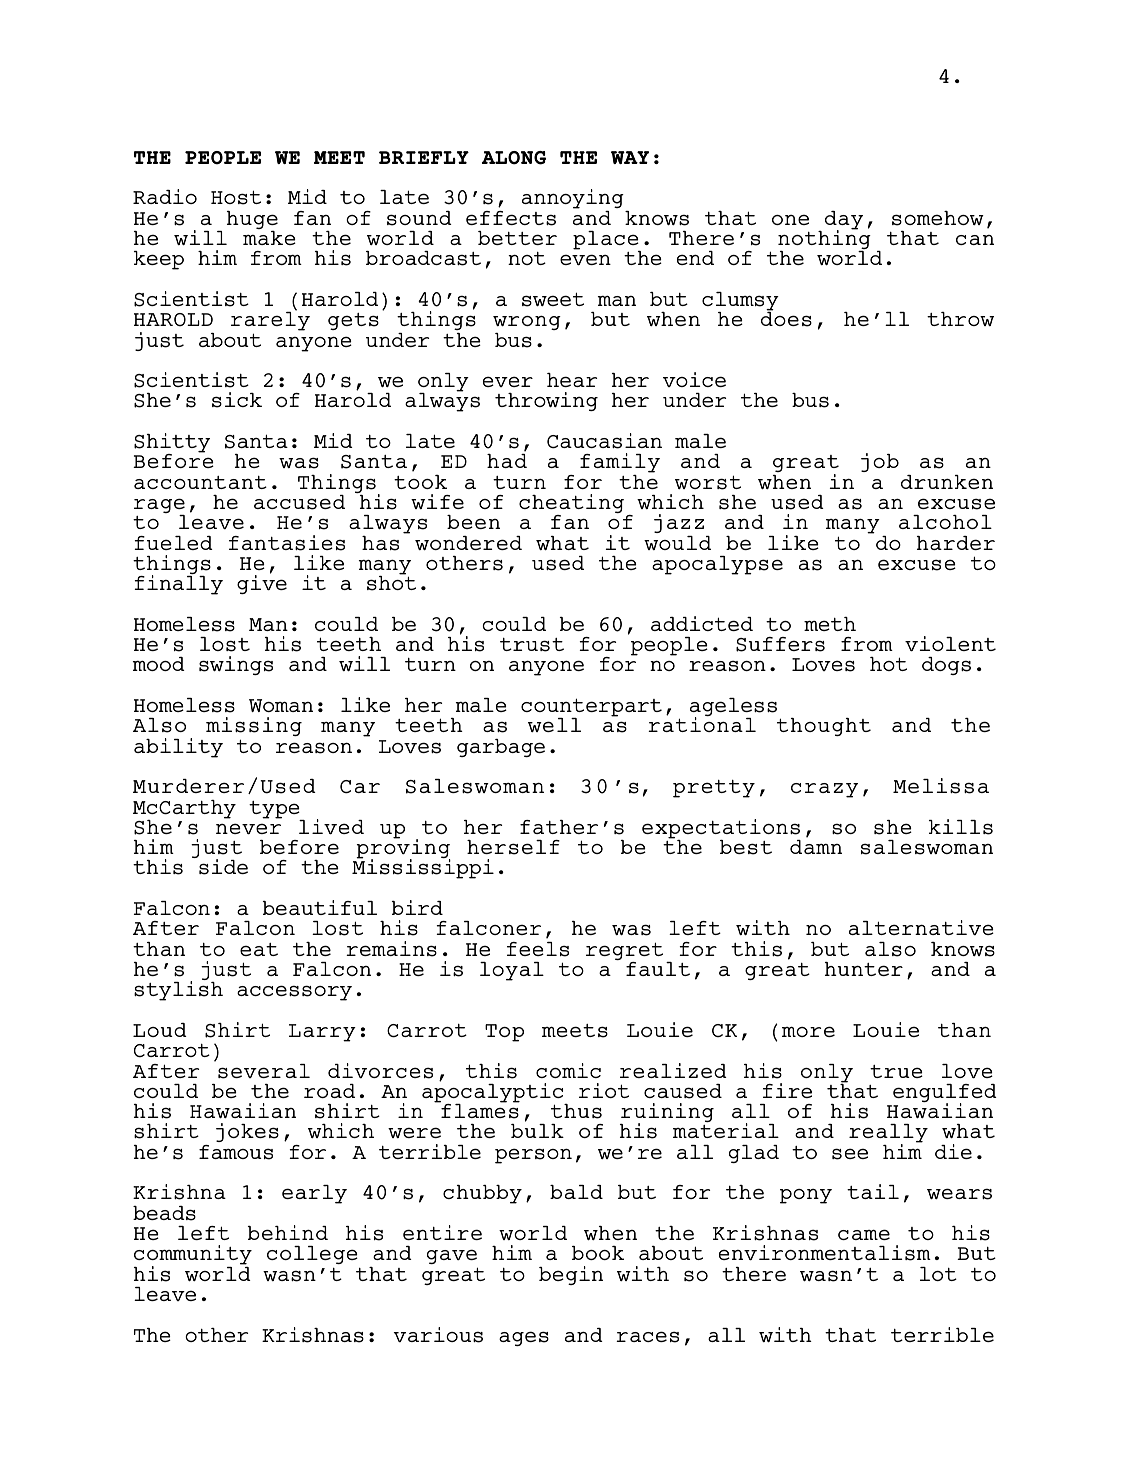  What do you see at coordinates (200, 482) in the document?
I see `accountant` at bounding box center [200, 482].
